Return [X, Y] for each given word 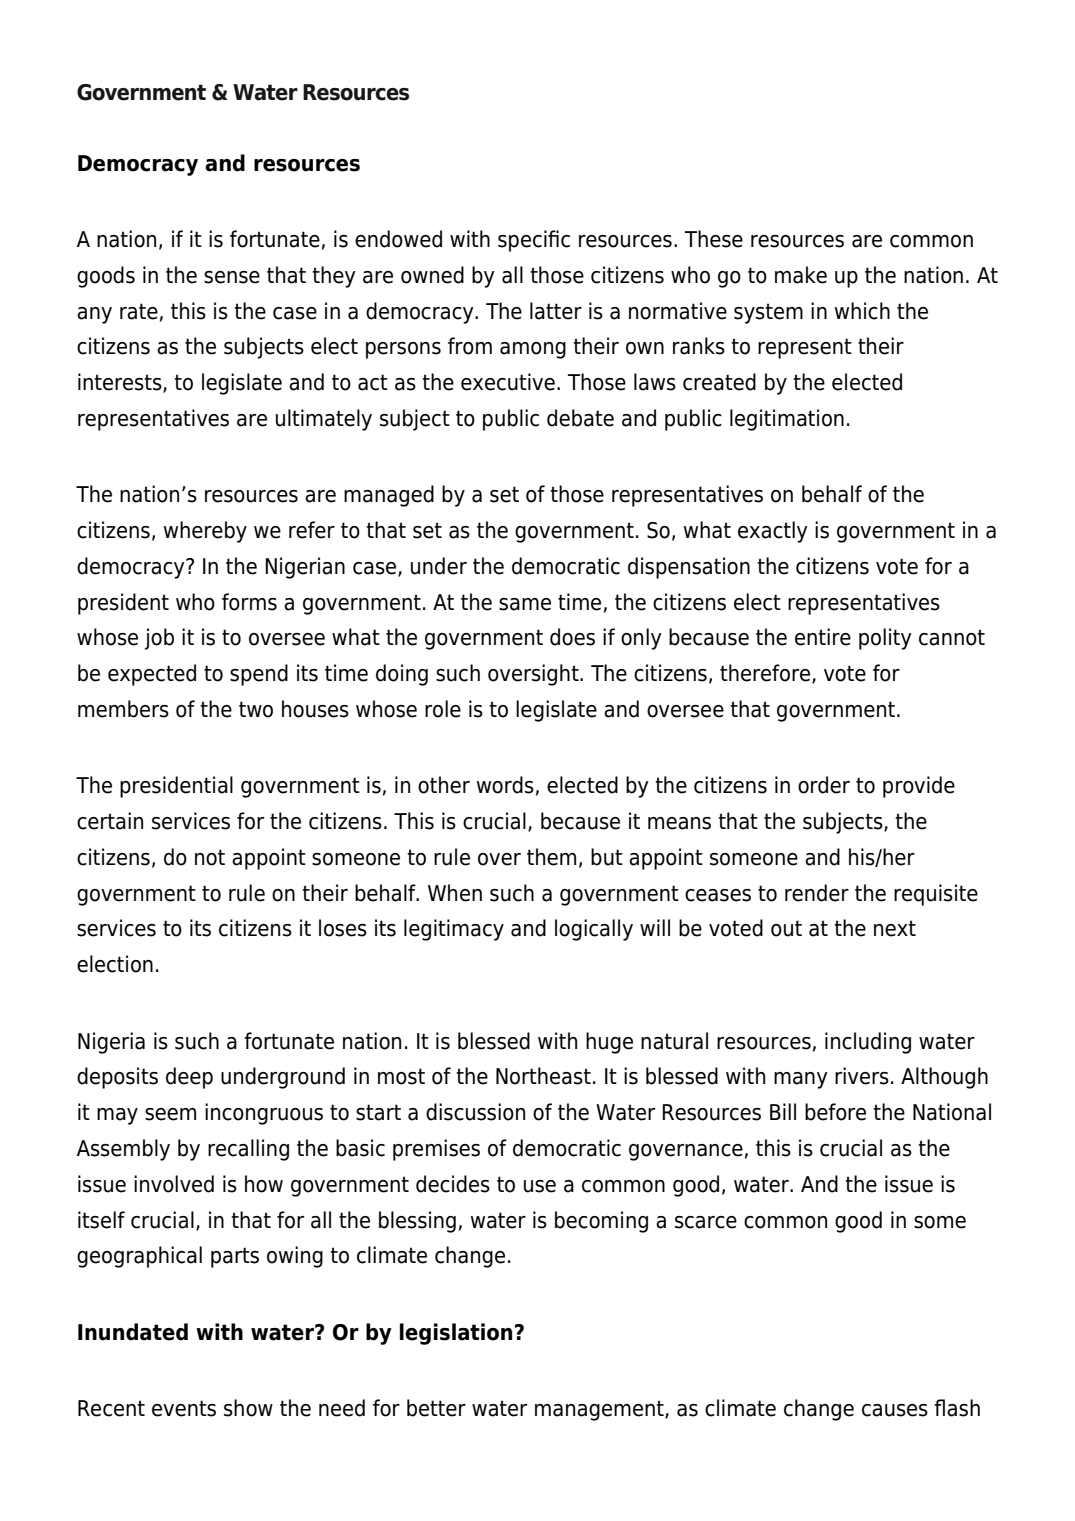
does [572, 637]
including [868, 1043]
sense [232, 277]
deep [189, 1078]
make [801, 275]
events [184, 1408]
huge [609, 1043]
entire [823, 637]
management [600, 1410]
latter [556, 311]
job [159, 639]
